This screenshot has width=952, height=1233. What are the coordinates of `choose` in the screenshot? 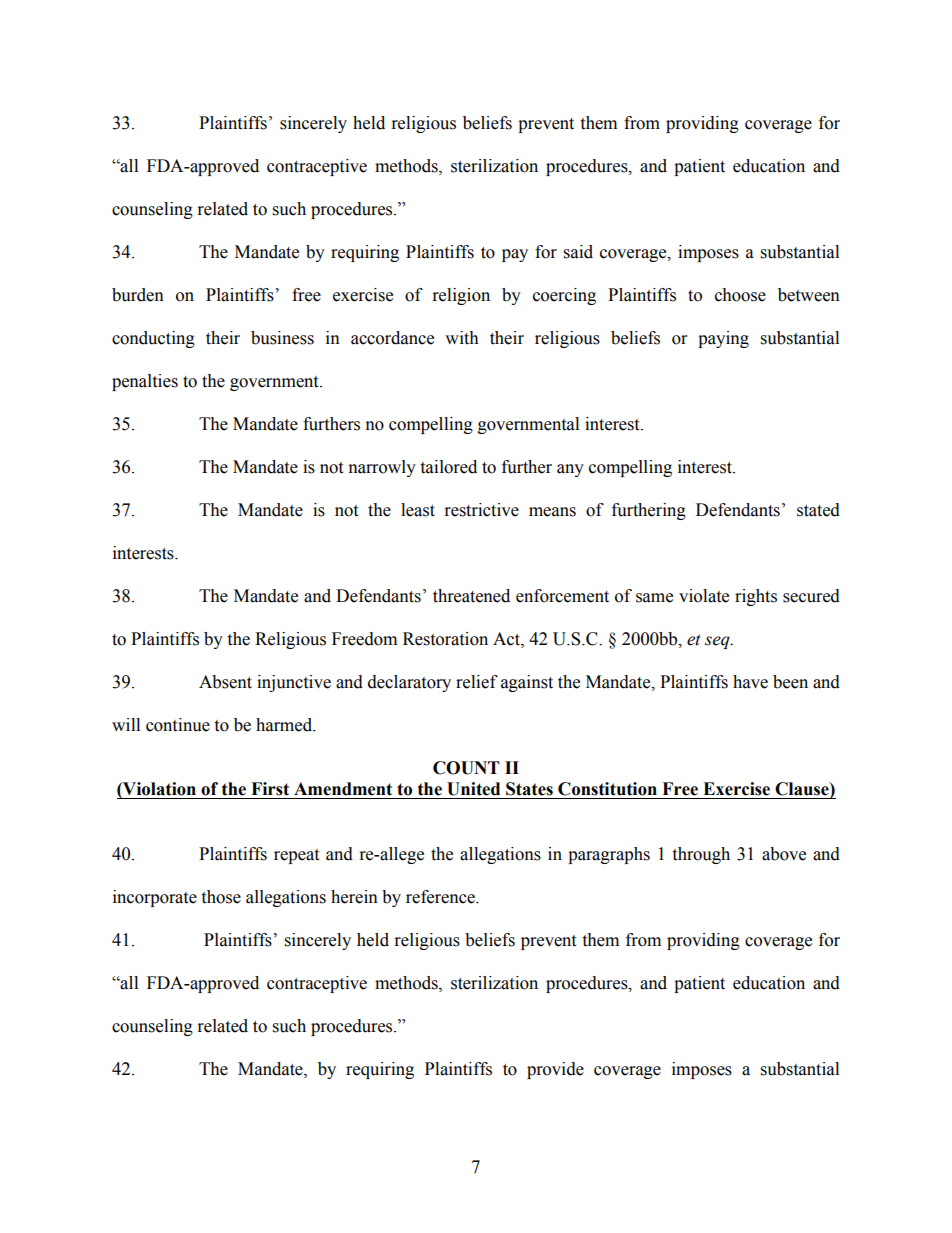 It's located at (740, 295).
